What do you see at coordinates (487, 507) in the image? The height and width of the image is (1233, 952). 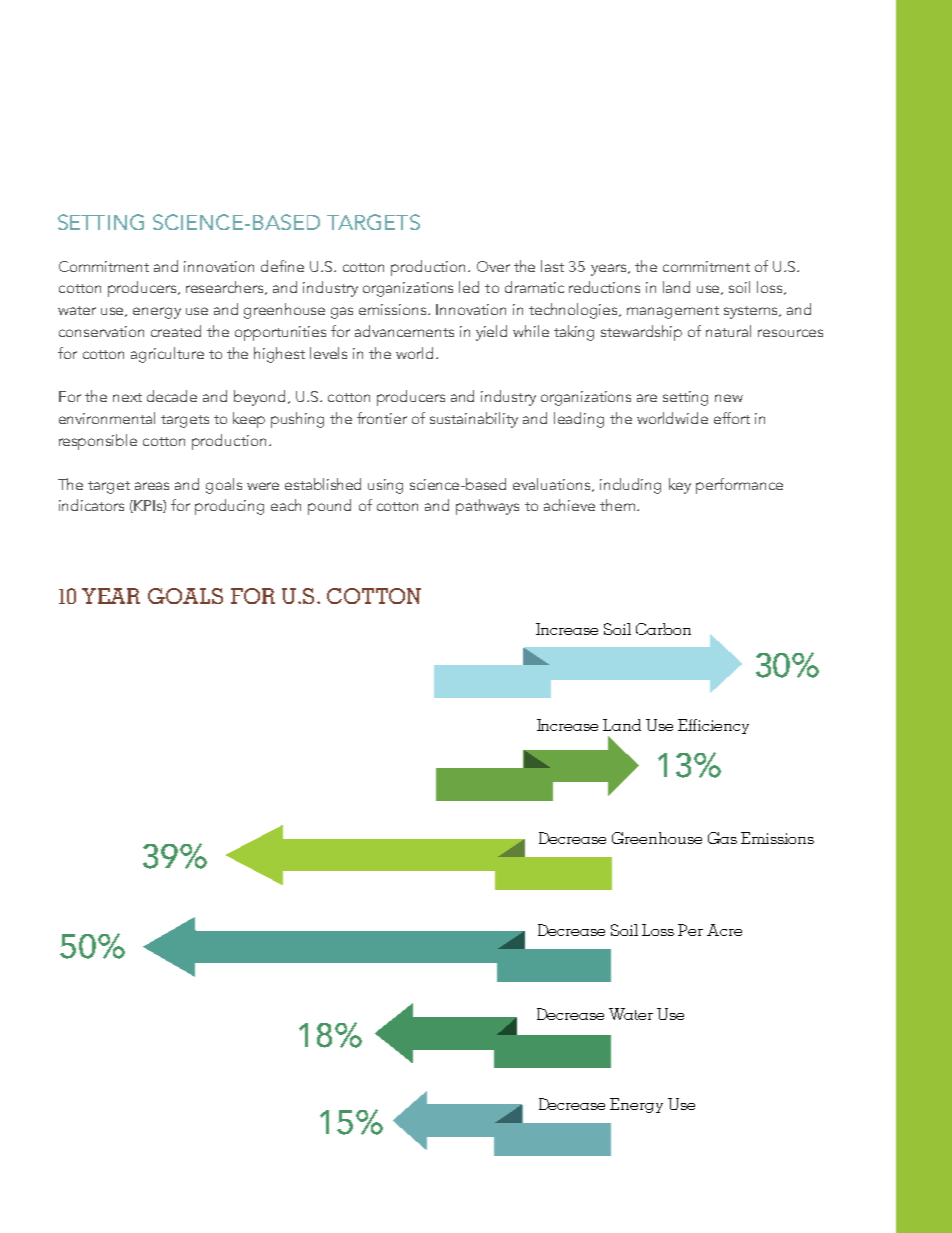 I see `pathways` at bounding box center [487, 507].
